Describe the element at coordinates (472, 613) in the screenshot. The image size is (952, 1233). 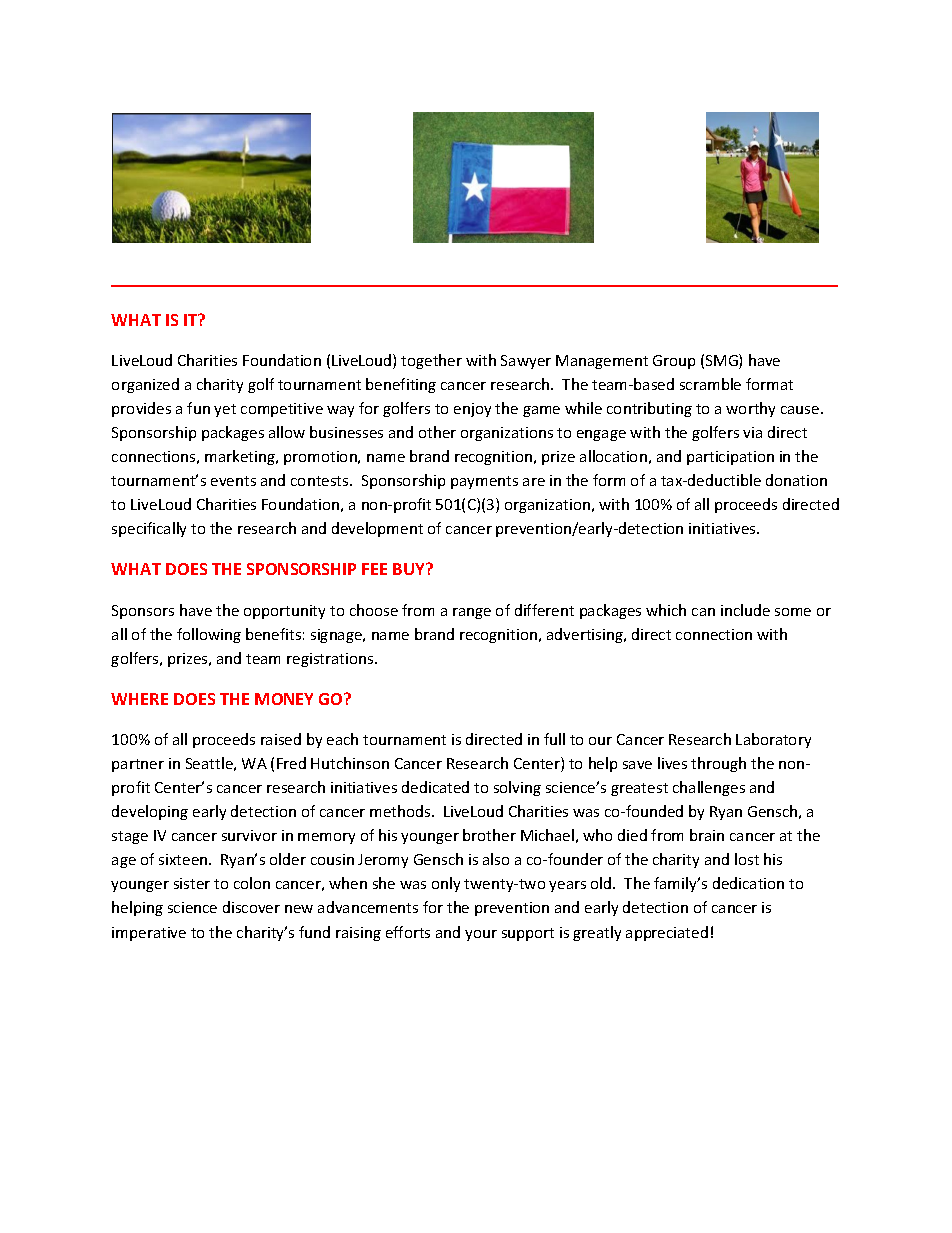
I see `range` at that location.
